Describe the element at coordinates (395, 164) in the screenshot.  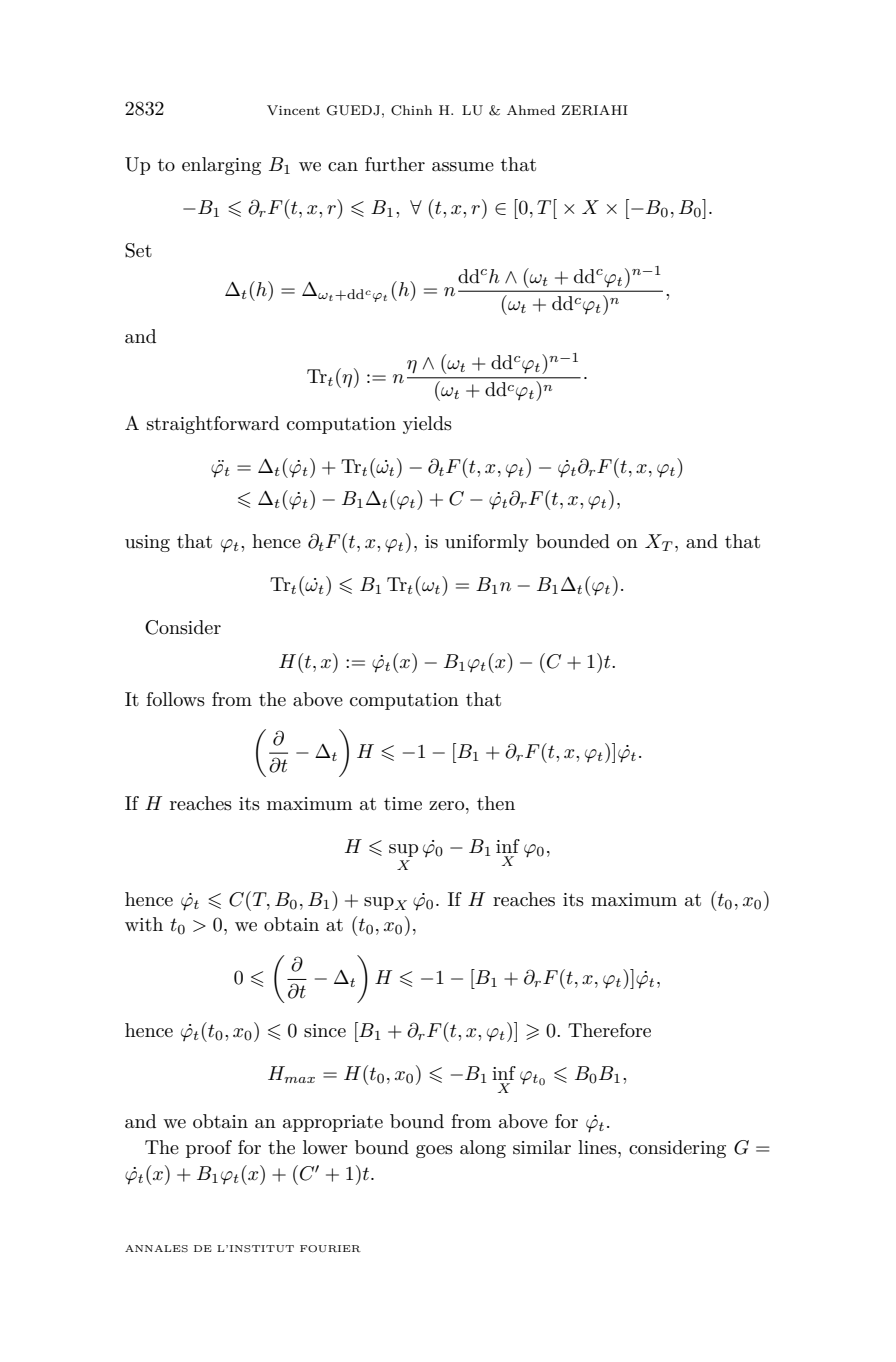
I see `further` at that location.
